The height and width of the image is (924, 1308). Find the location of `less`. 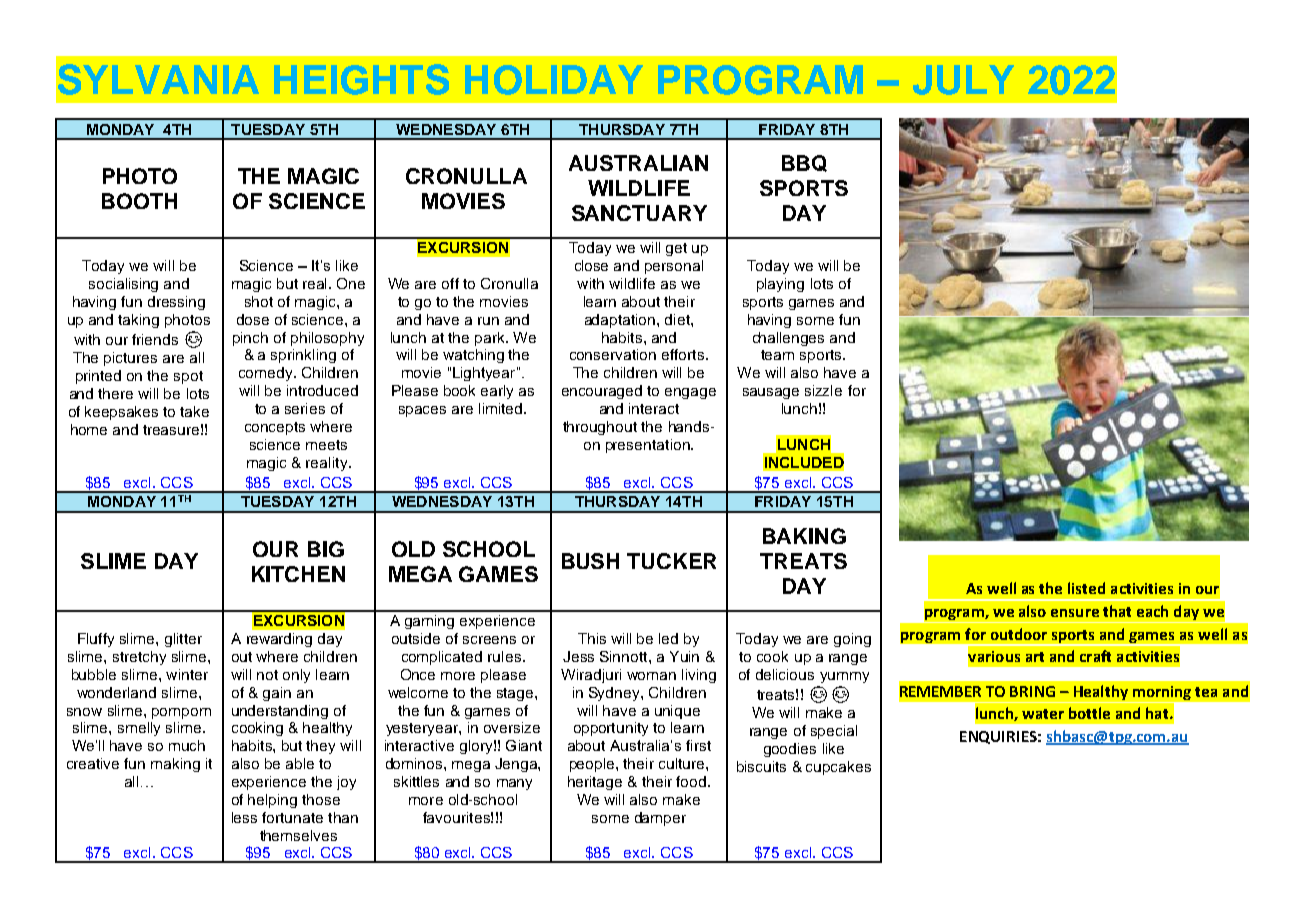

less is located at coordinates (244, 817).
